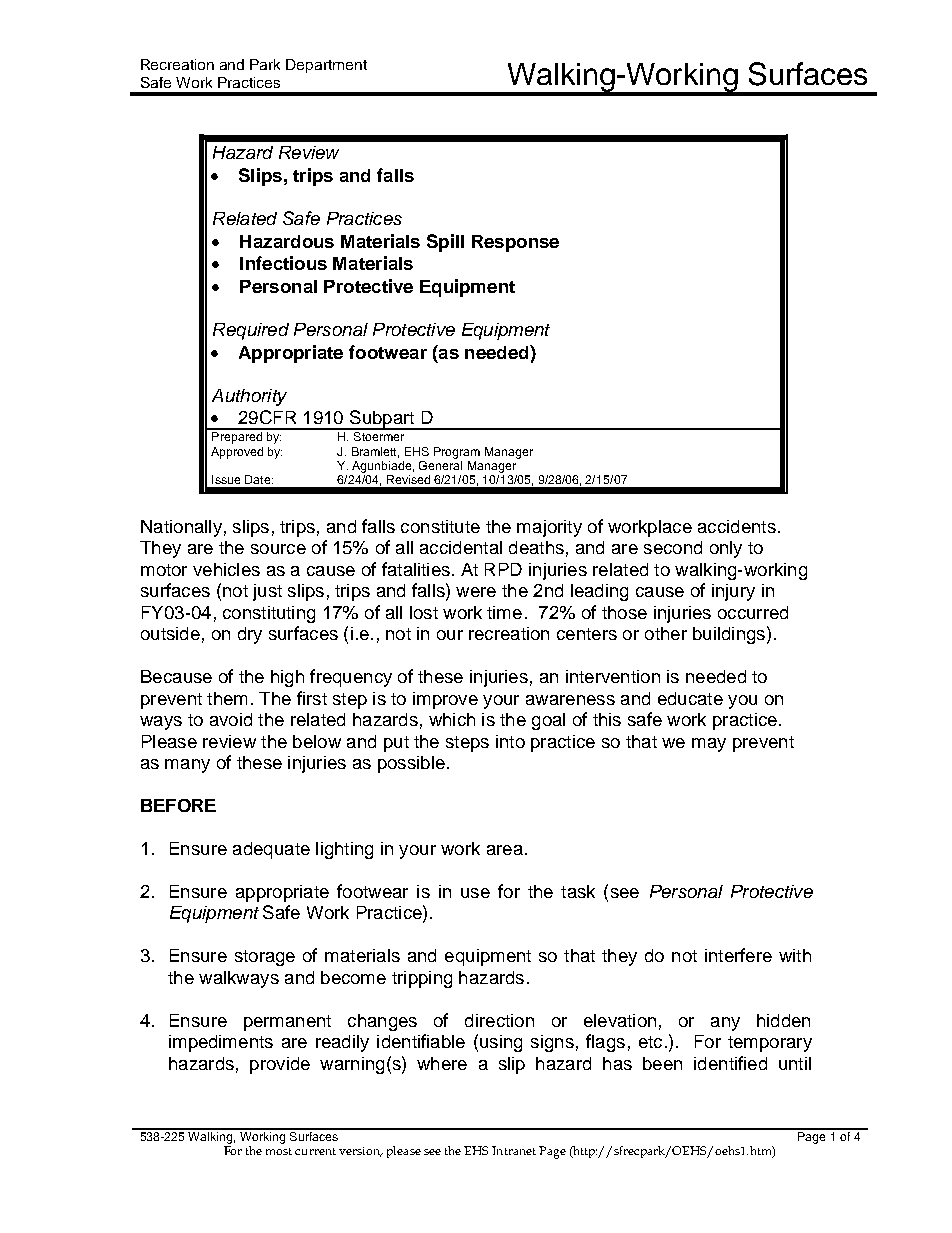 The image size is (952, 1233). Describe the element at coordinates (514, 1150) in the screenshot. I see `Intranet` at that location.
